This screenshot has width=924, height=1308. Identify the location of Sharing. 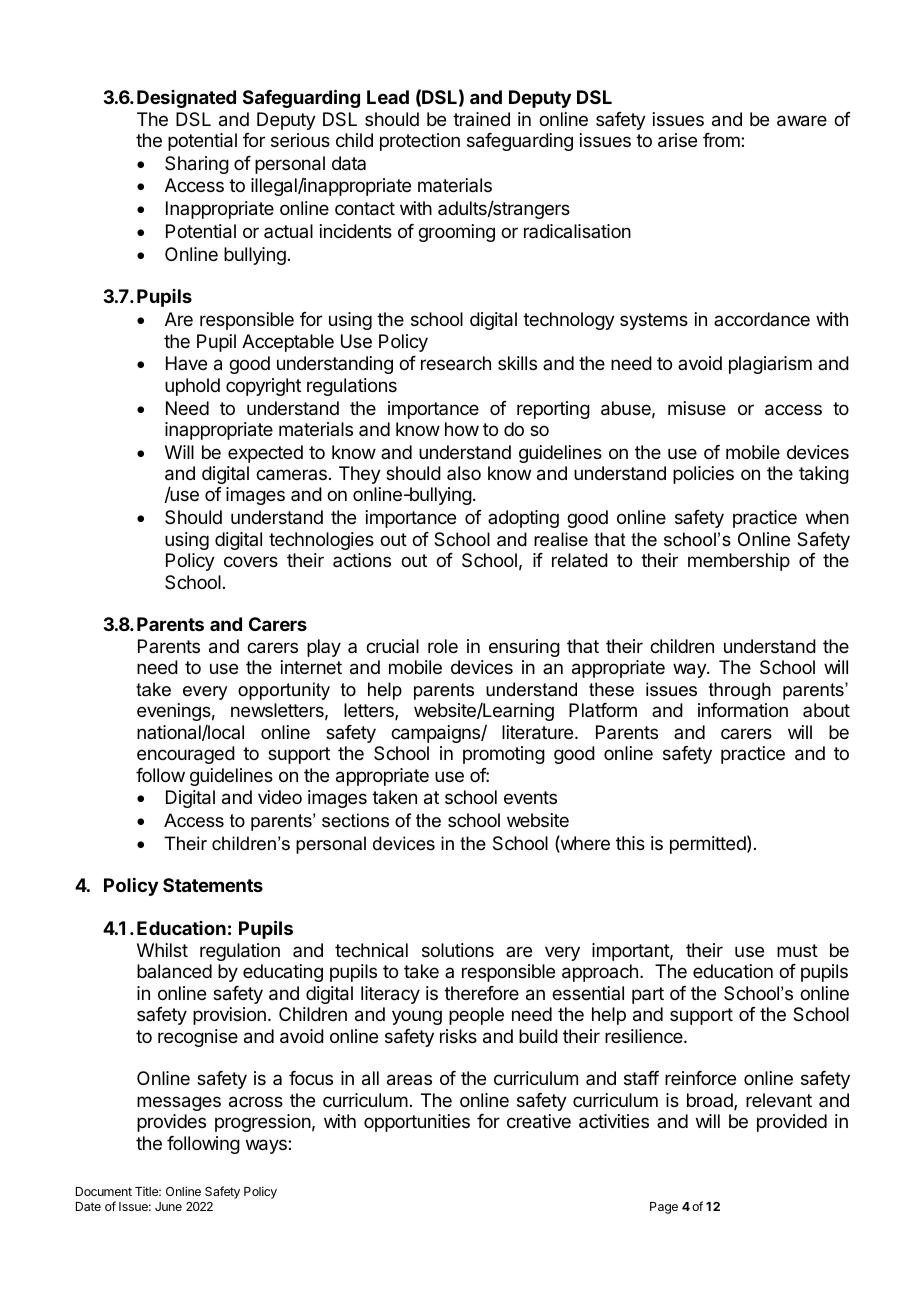
(197, 165).
